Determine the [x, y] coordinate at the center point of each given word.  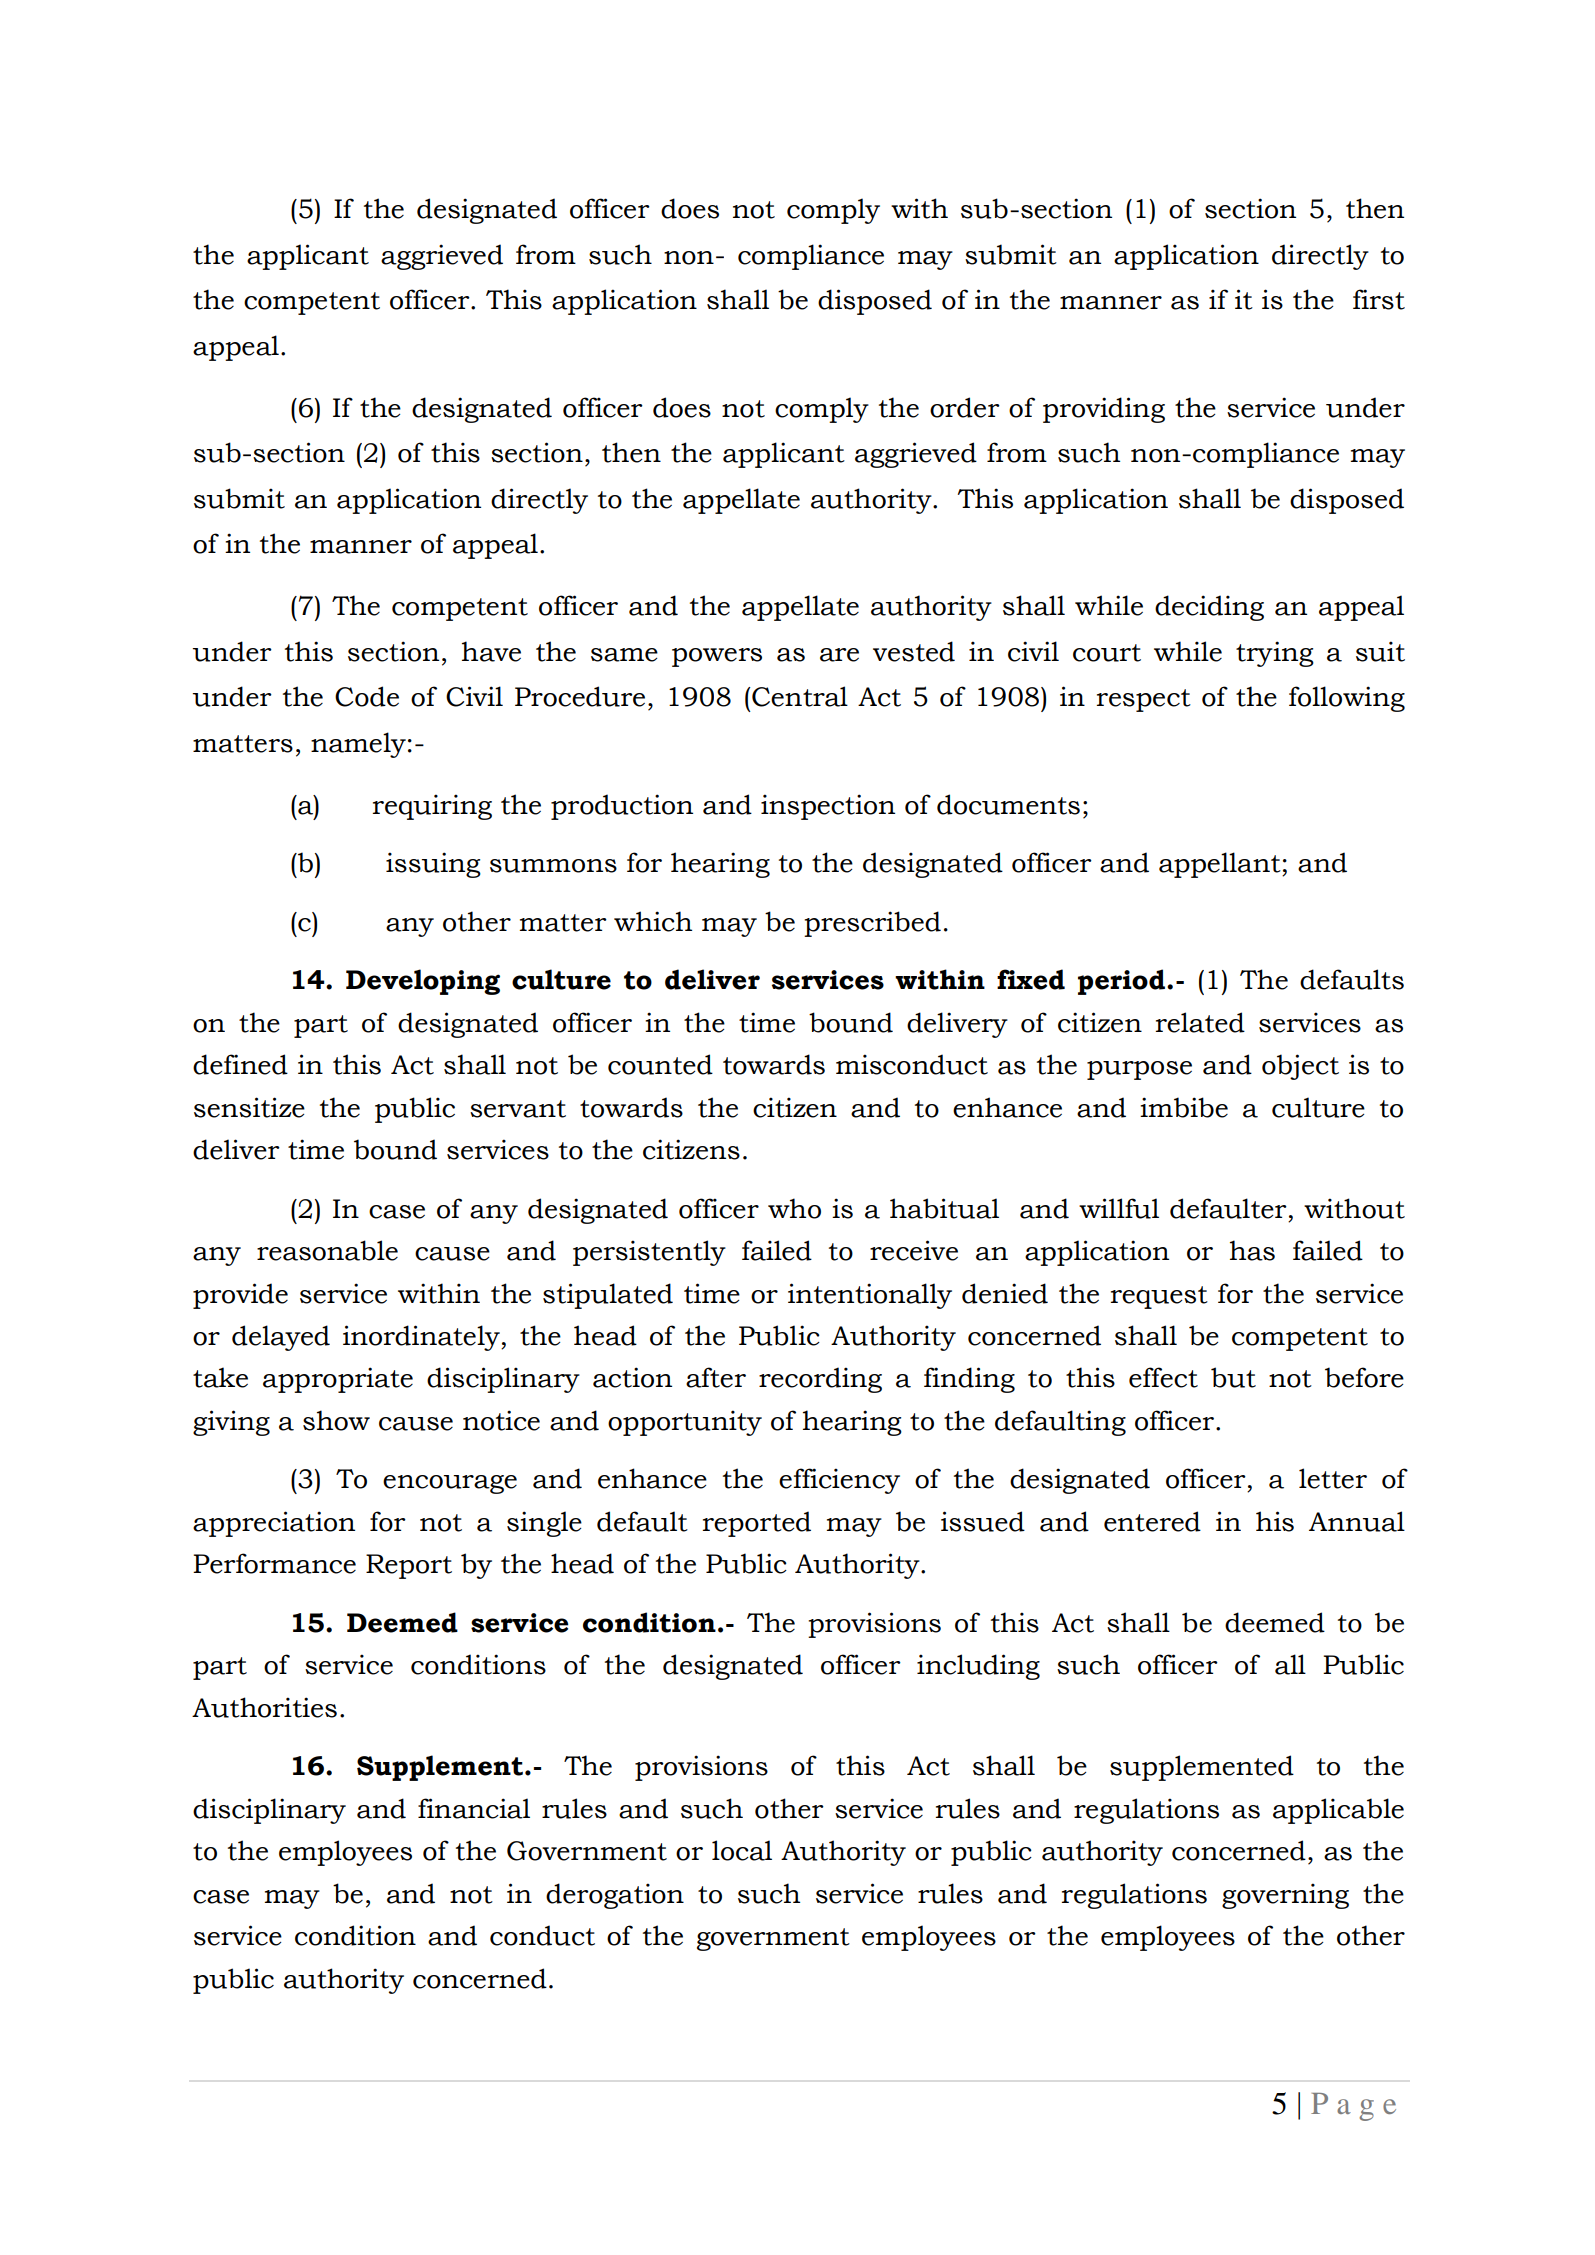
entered [1152, 1521]
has [1252, 1250]
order [965, 407]
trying [1275, 654]
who [794, 1208]
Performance [274, 1563]
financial [474, 1808]
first [1379, 299]
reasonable [327, 1250]
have [491, 651]
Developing [423, 982]
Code [367, 696]
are [839, 655]
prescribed [872, 924]
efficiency [839, 1481]
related [1200, 1022]
